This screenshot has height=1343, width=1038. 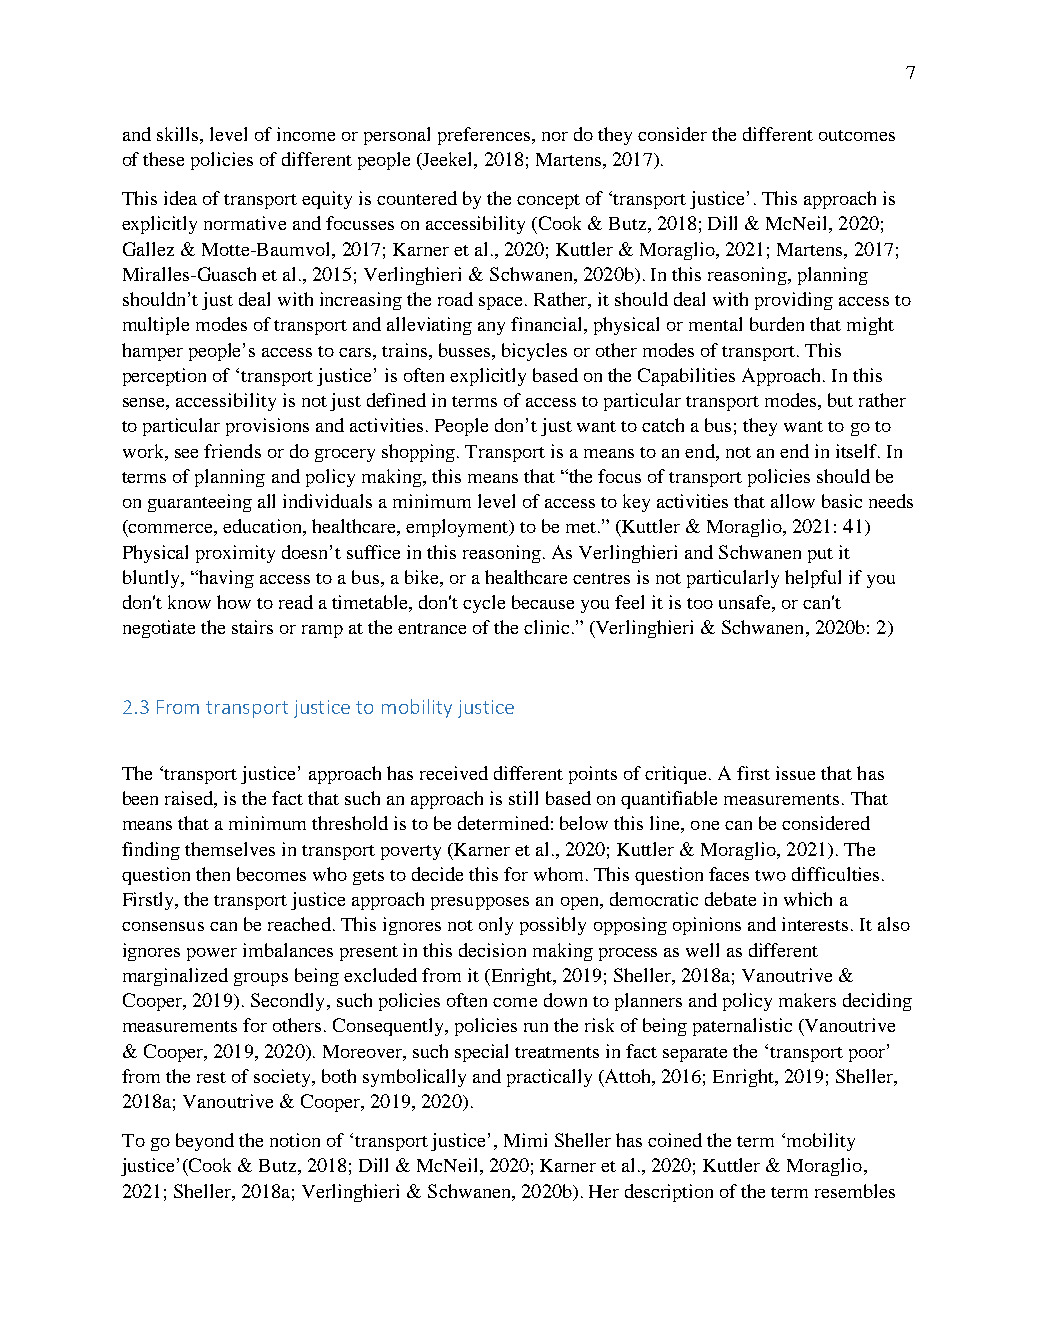 I want to click on idea, so click(x=180, y=198).
